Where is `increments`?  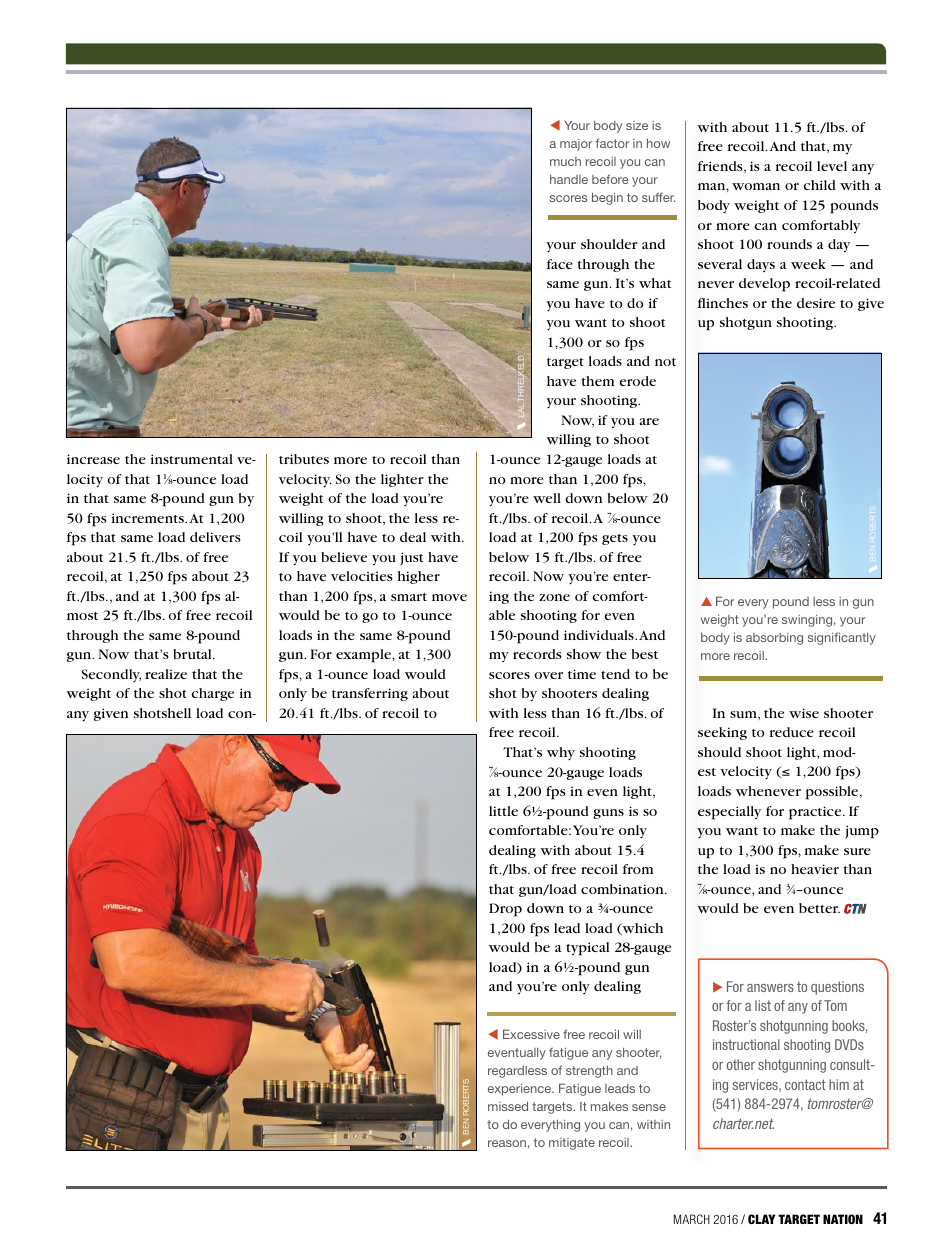
increments is located at coordinates (149, 518).
